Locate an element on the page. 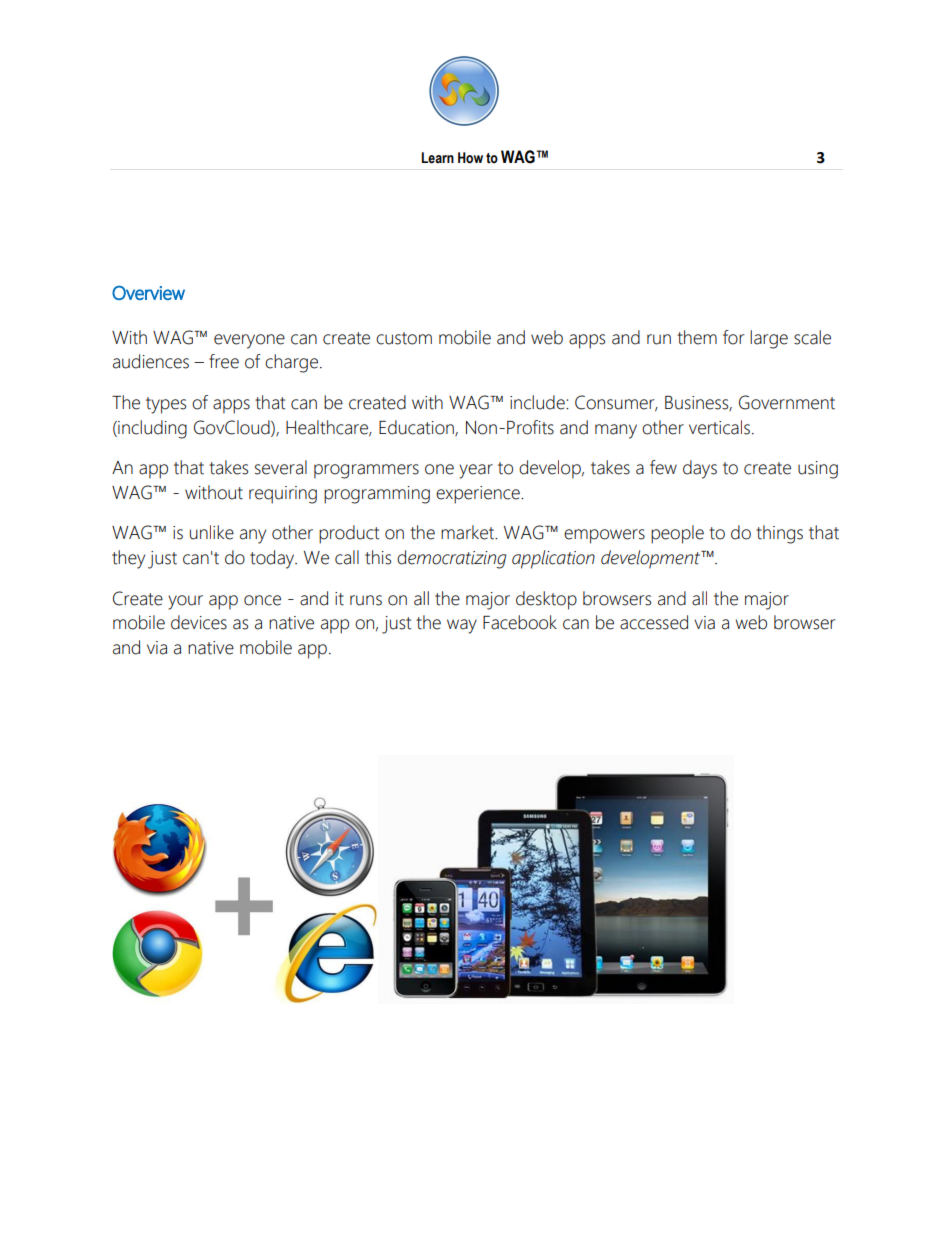  Facebook is located at coordinates (520, 622).
